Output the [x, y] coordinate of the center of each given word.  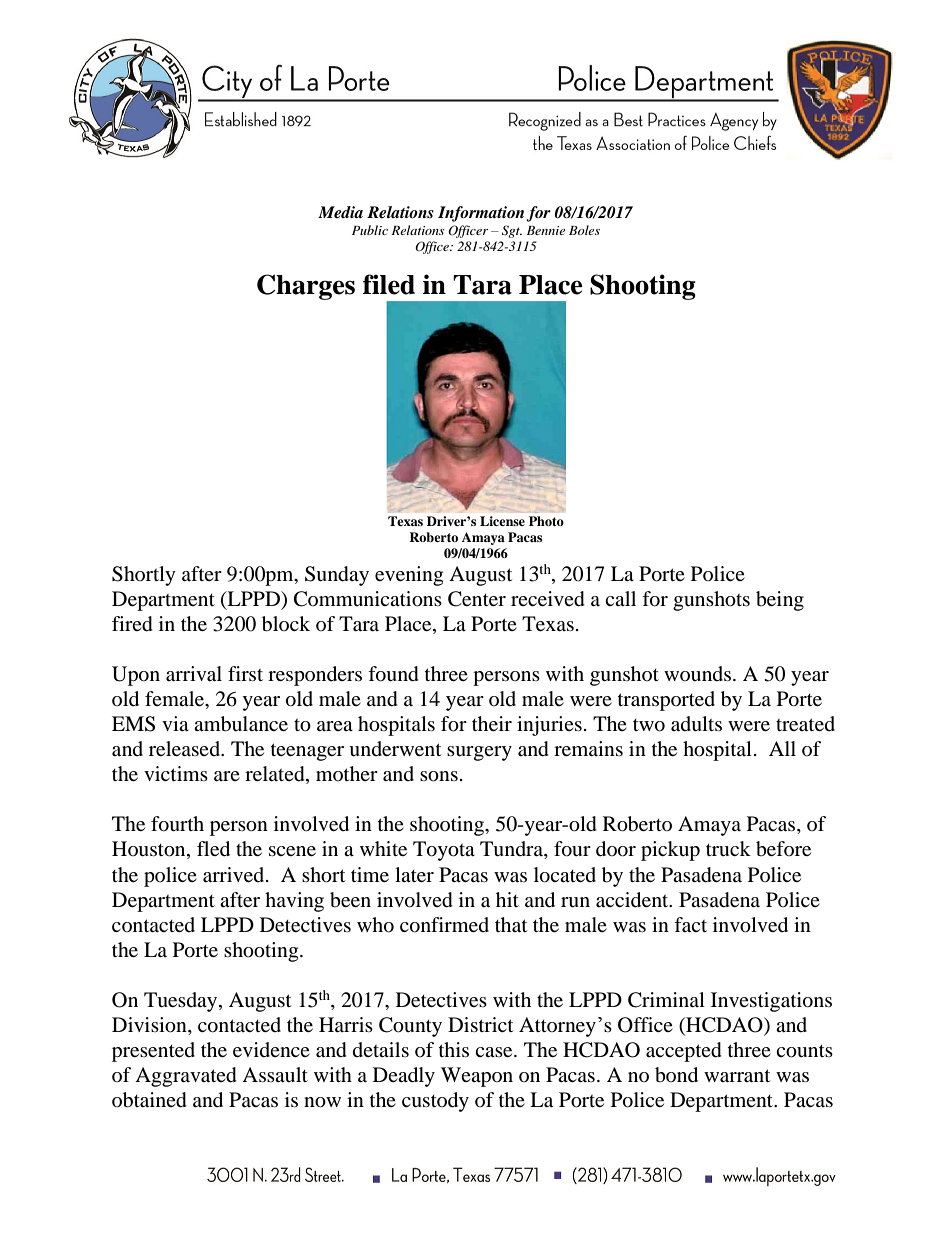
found [393, 674]
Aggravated [186, 1077]
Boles [584, 230]
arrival [194, 674]
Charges [306, 287]
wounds [699, 673]
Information [481, 214]
